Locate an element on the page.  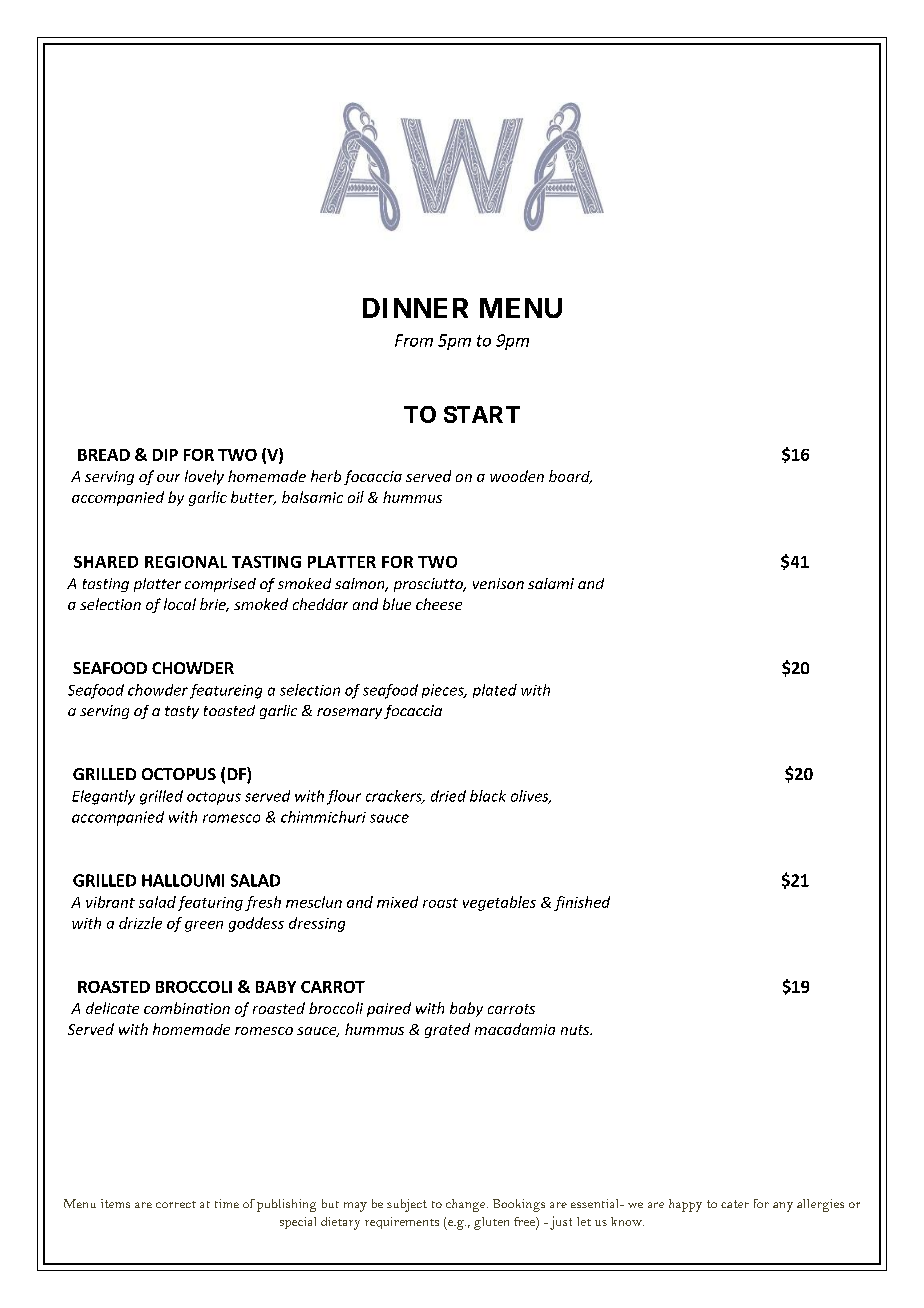
DIP is located at coordinates (165, 455).
